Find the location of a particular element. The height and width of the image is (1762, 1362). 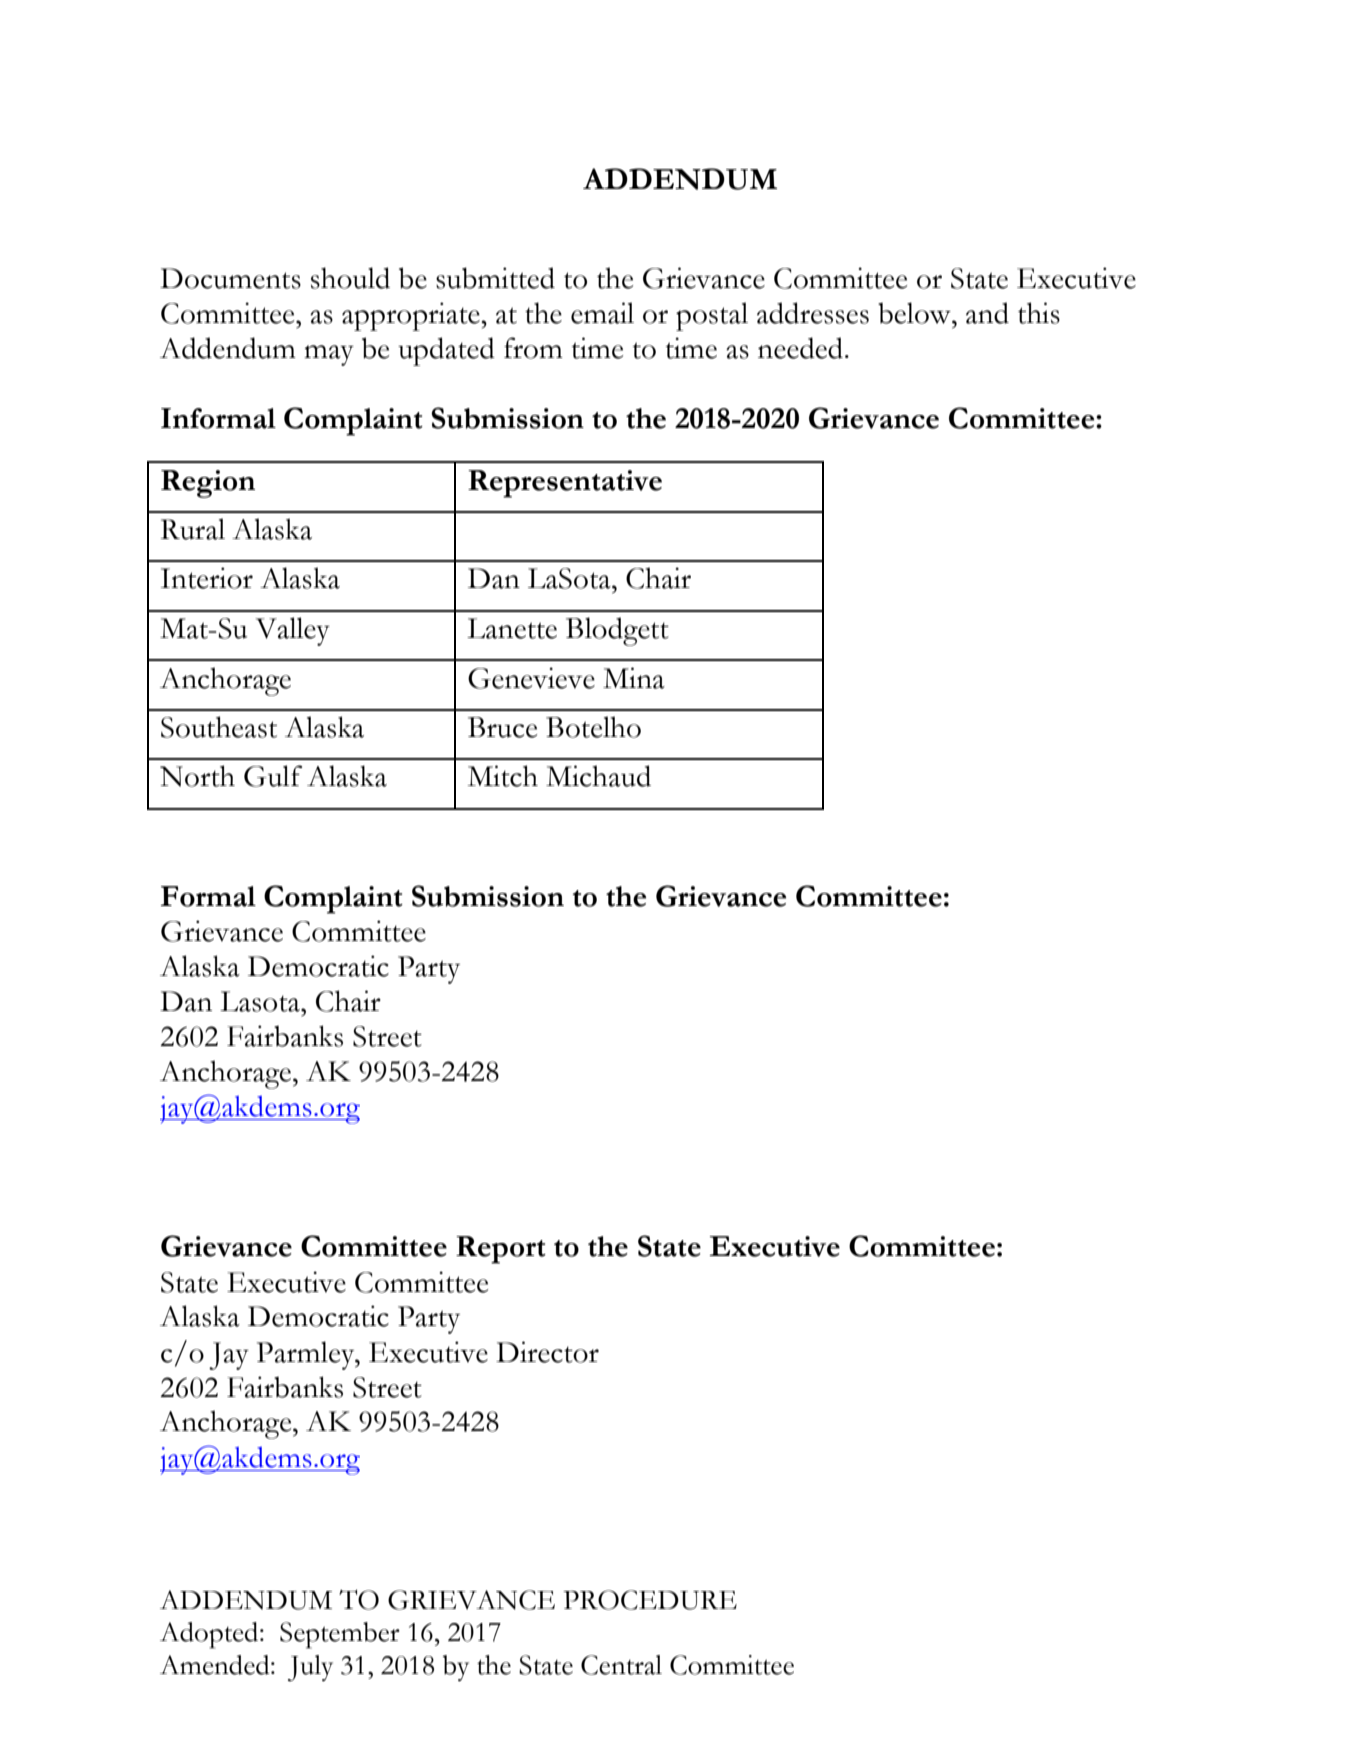

Gulf is located at coordinates (273, 776).
